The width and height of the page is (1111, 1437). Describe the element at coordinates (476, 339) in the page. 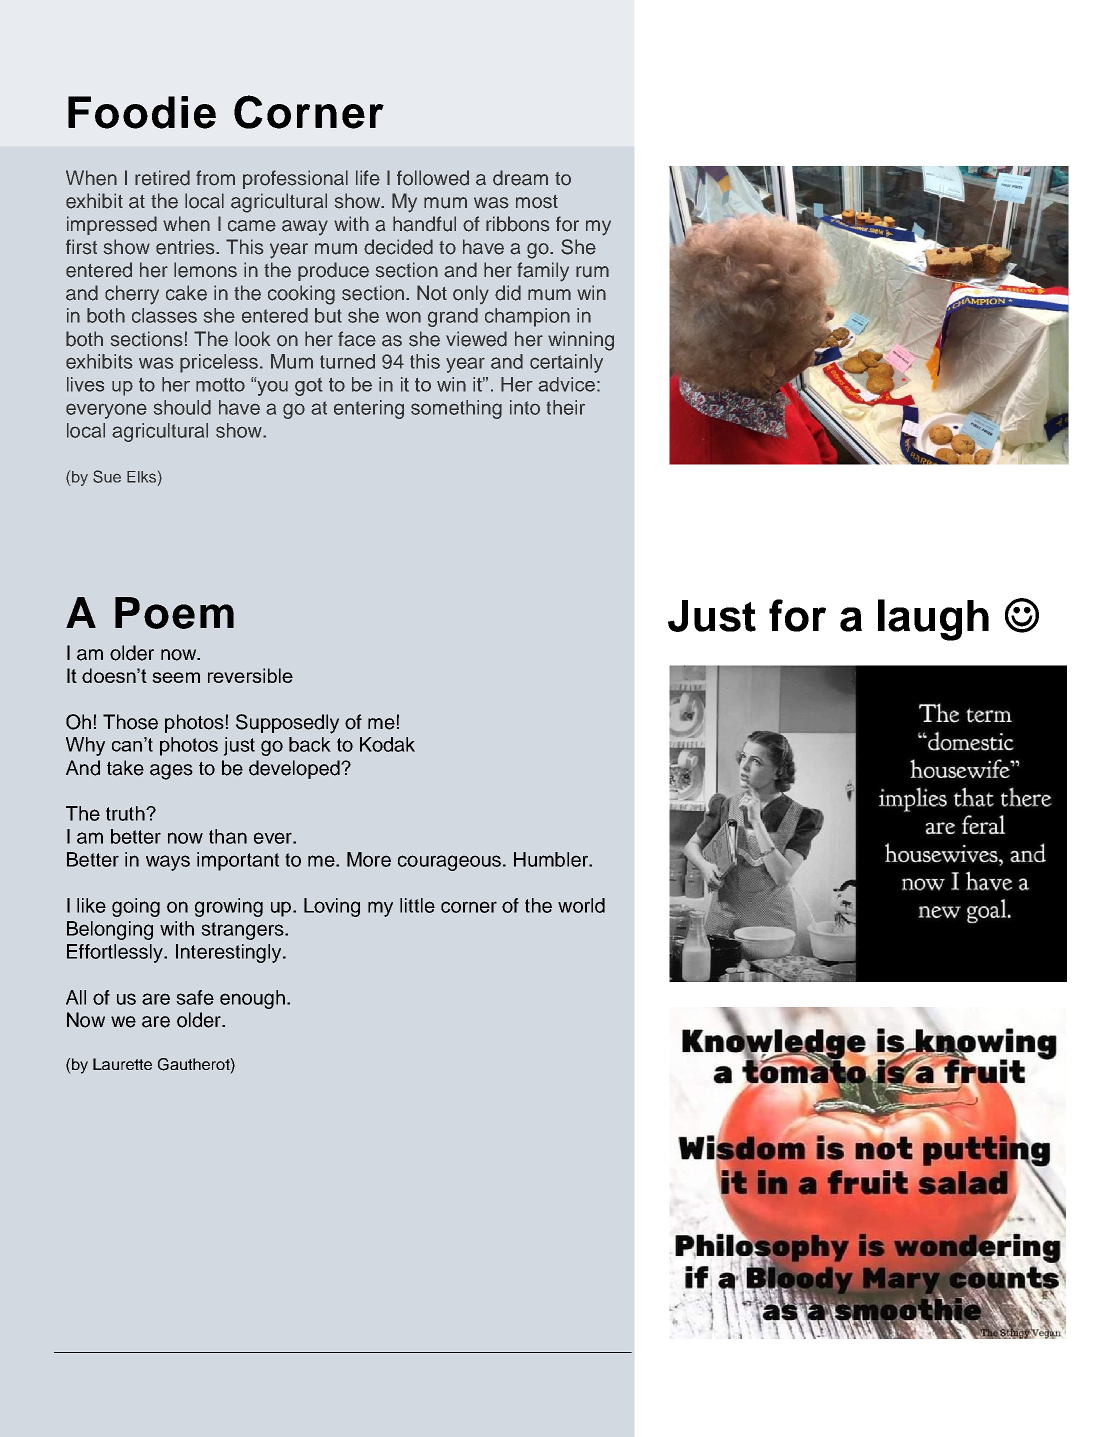

I see `viewed` at that location.
